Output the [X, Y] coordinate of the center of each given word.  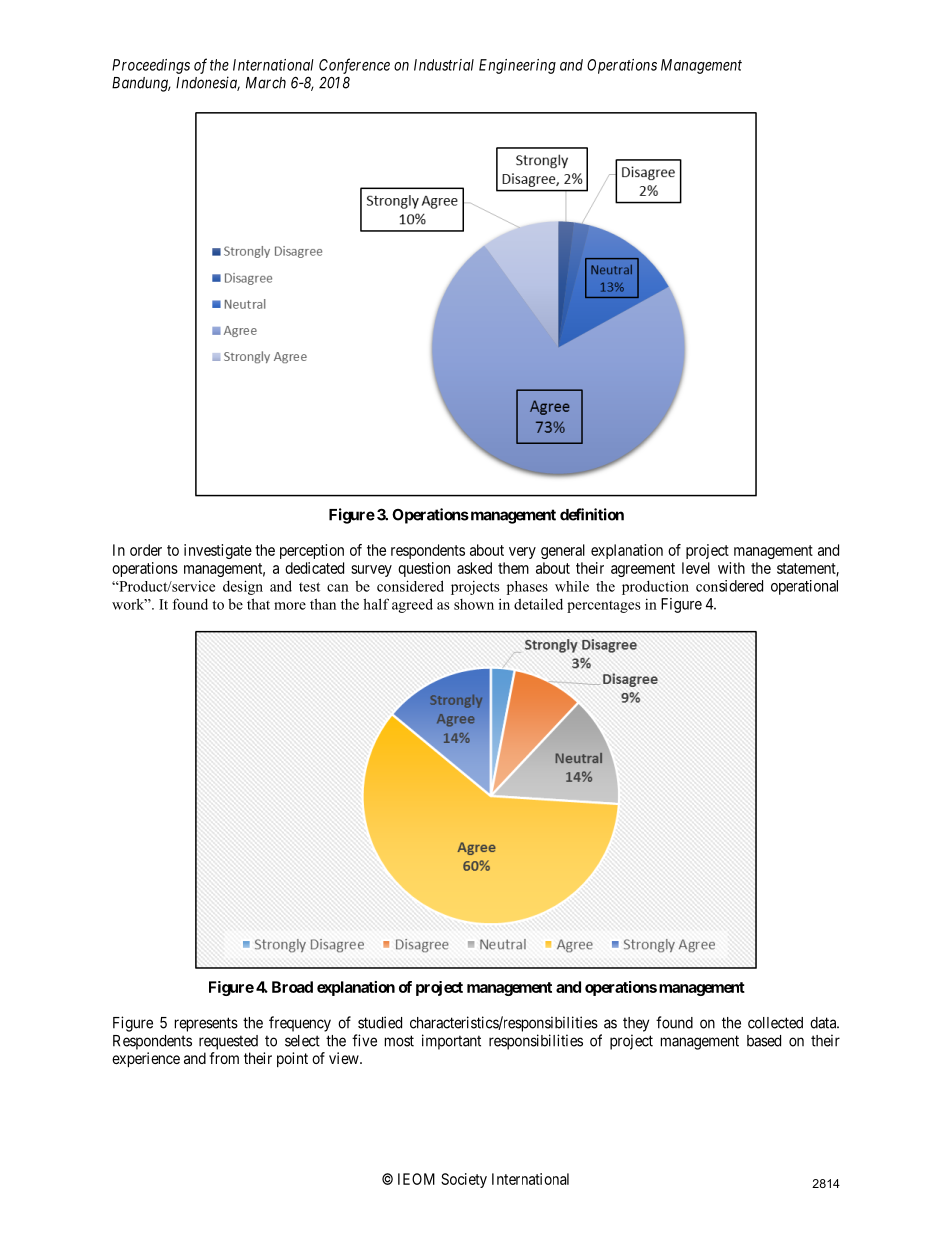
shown [474, 604]
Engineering [517, 66]
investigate [218, 551]
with [731, 568]
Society [464, 1180]
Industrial [444, 65]
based [764, 1041]
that [258, 604]
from [224, 1058]
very [522, 553]
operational [804, 587]
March [266, 83]
